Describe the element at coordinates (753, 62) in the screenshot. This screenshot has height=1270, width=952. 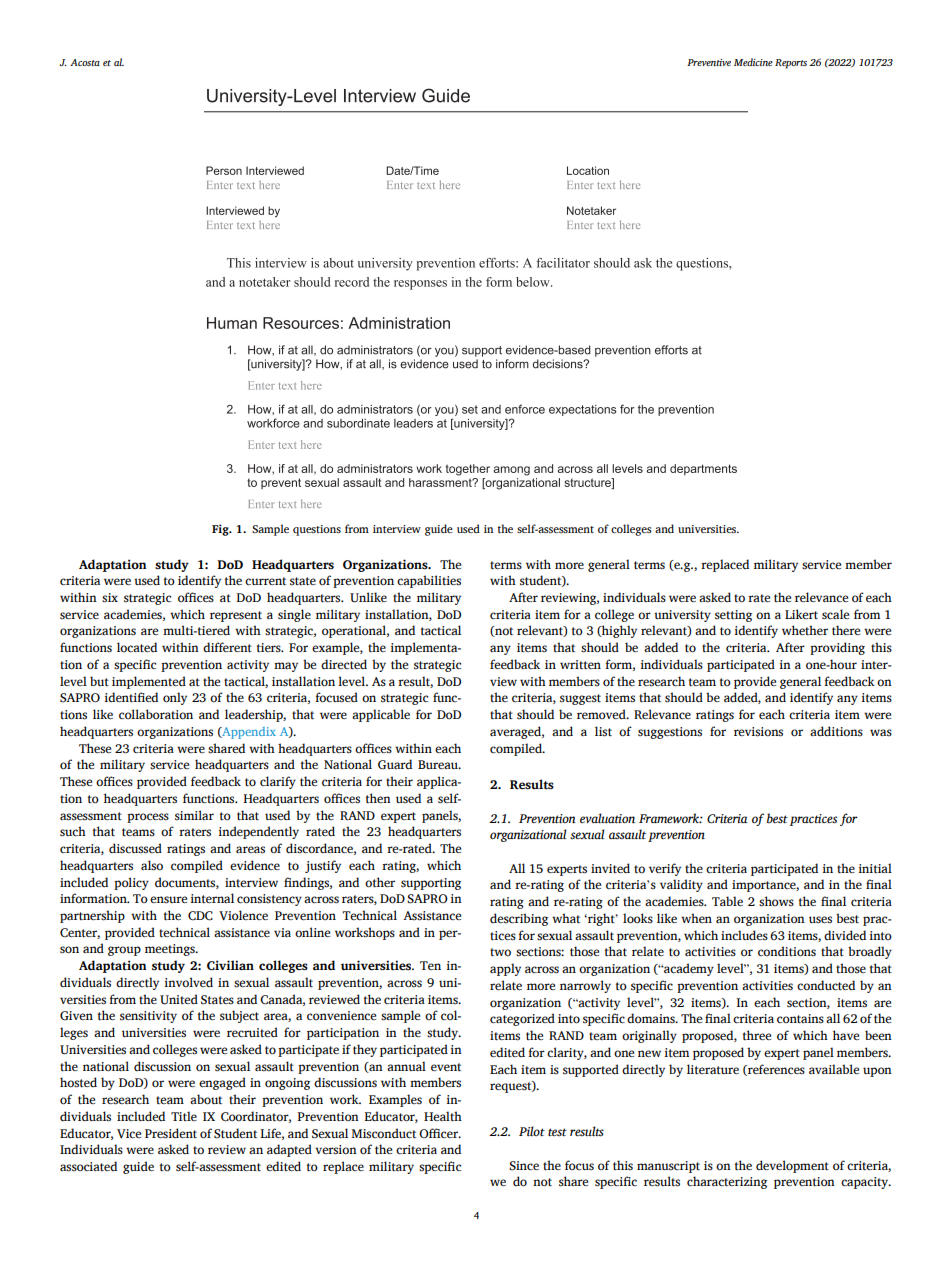
I see `Medicine` at that location.
